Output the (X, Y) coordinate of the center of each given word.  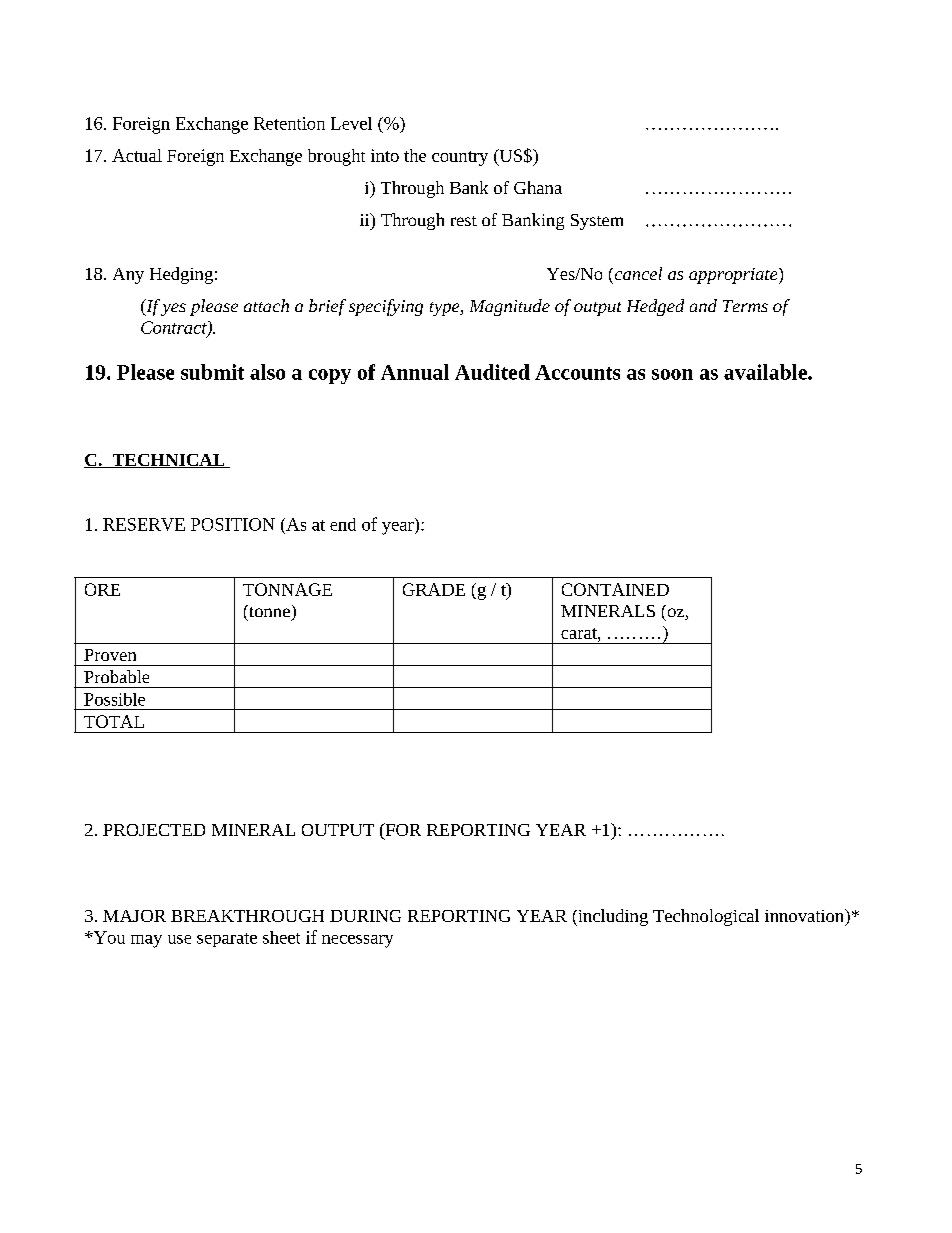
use (179, 939)
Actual (137, 155)
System (597, 222)
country (460, 158)
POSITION (233, 524)
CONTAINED (615, 589)
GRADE (434, 589)
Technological (706, 917)
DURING (365, 916)
